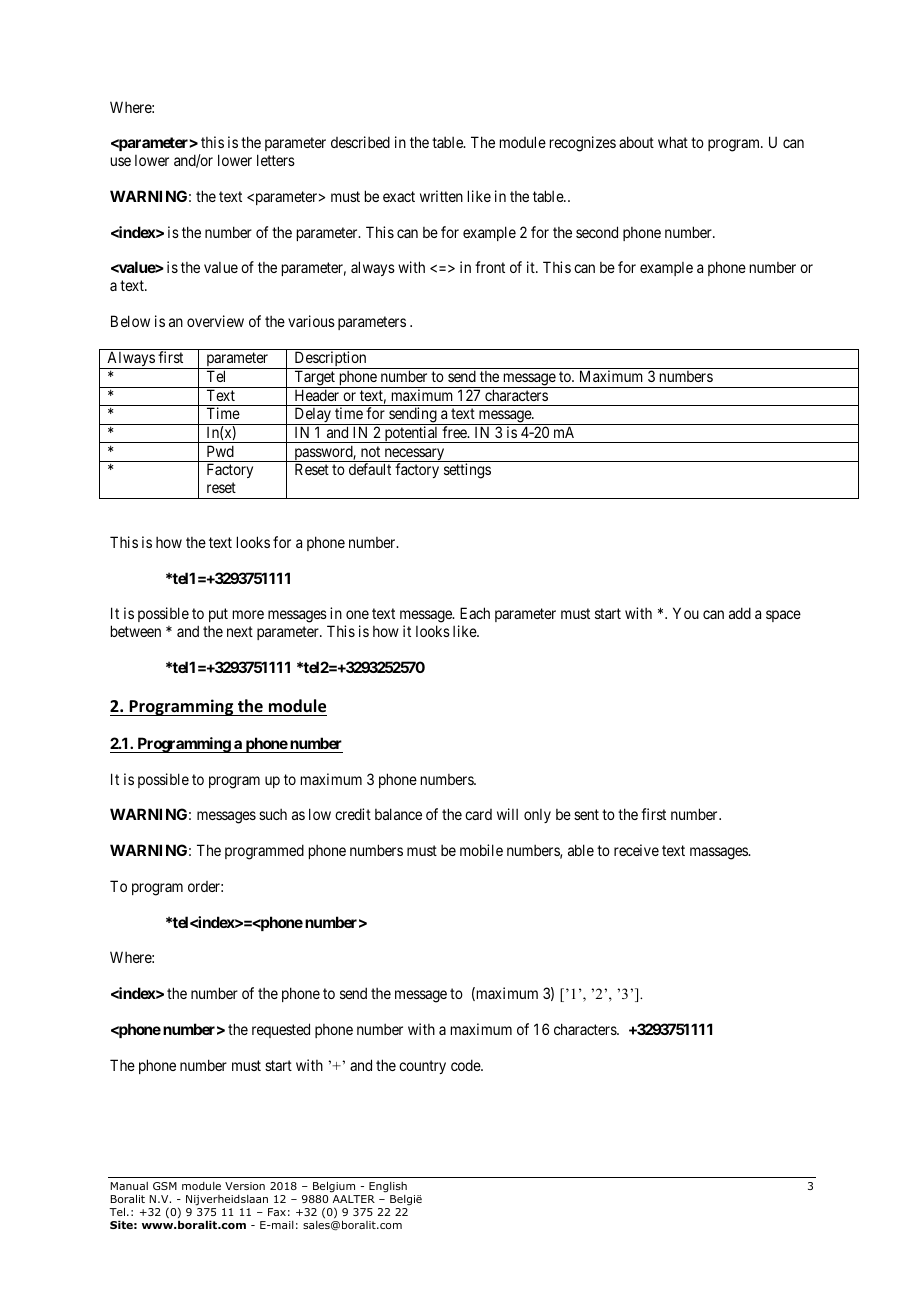 The width and height of the screenshot is (924, 1308). Describe the element at coordinates (481, 850) in the screenshot. I see `mobile` at that location.
